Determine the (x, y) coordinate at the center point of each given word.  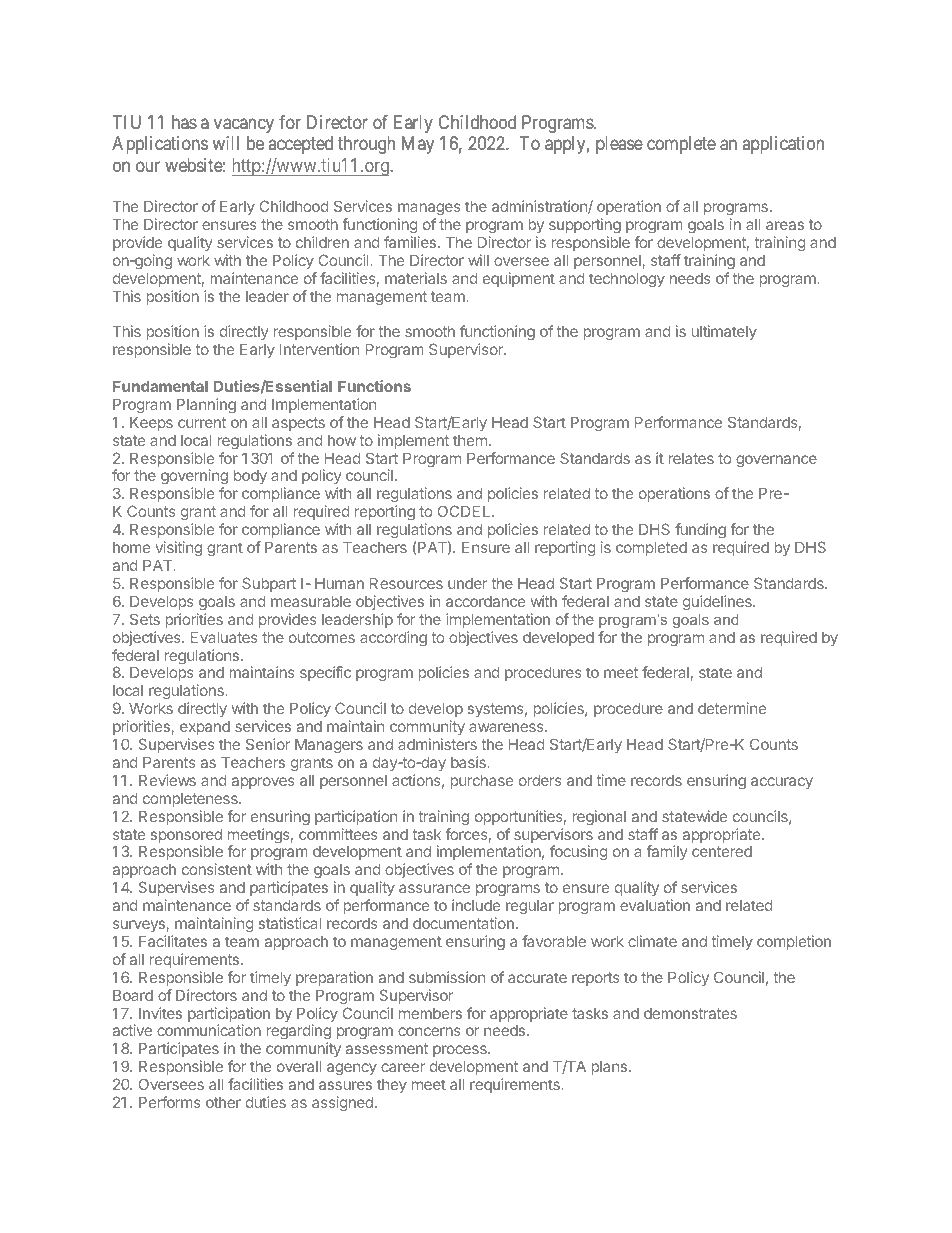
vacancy (244, 125)
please (619, 145)
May (418, 145)
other (223, 1102)
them (470, 440)
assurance (434, 888)
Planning (206, 405)
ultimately (724, 332)
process (461, 1051)
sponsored (186, 837)
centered (722, 851)
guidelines (718, 602)
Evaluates (224, 637)
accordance (485, 601)
